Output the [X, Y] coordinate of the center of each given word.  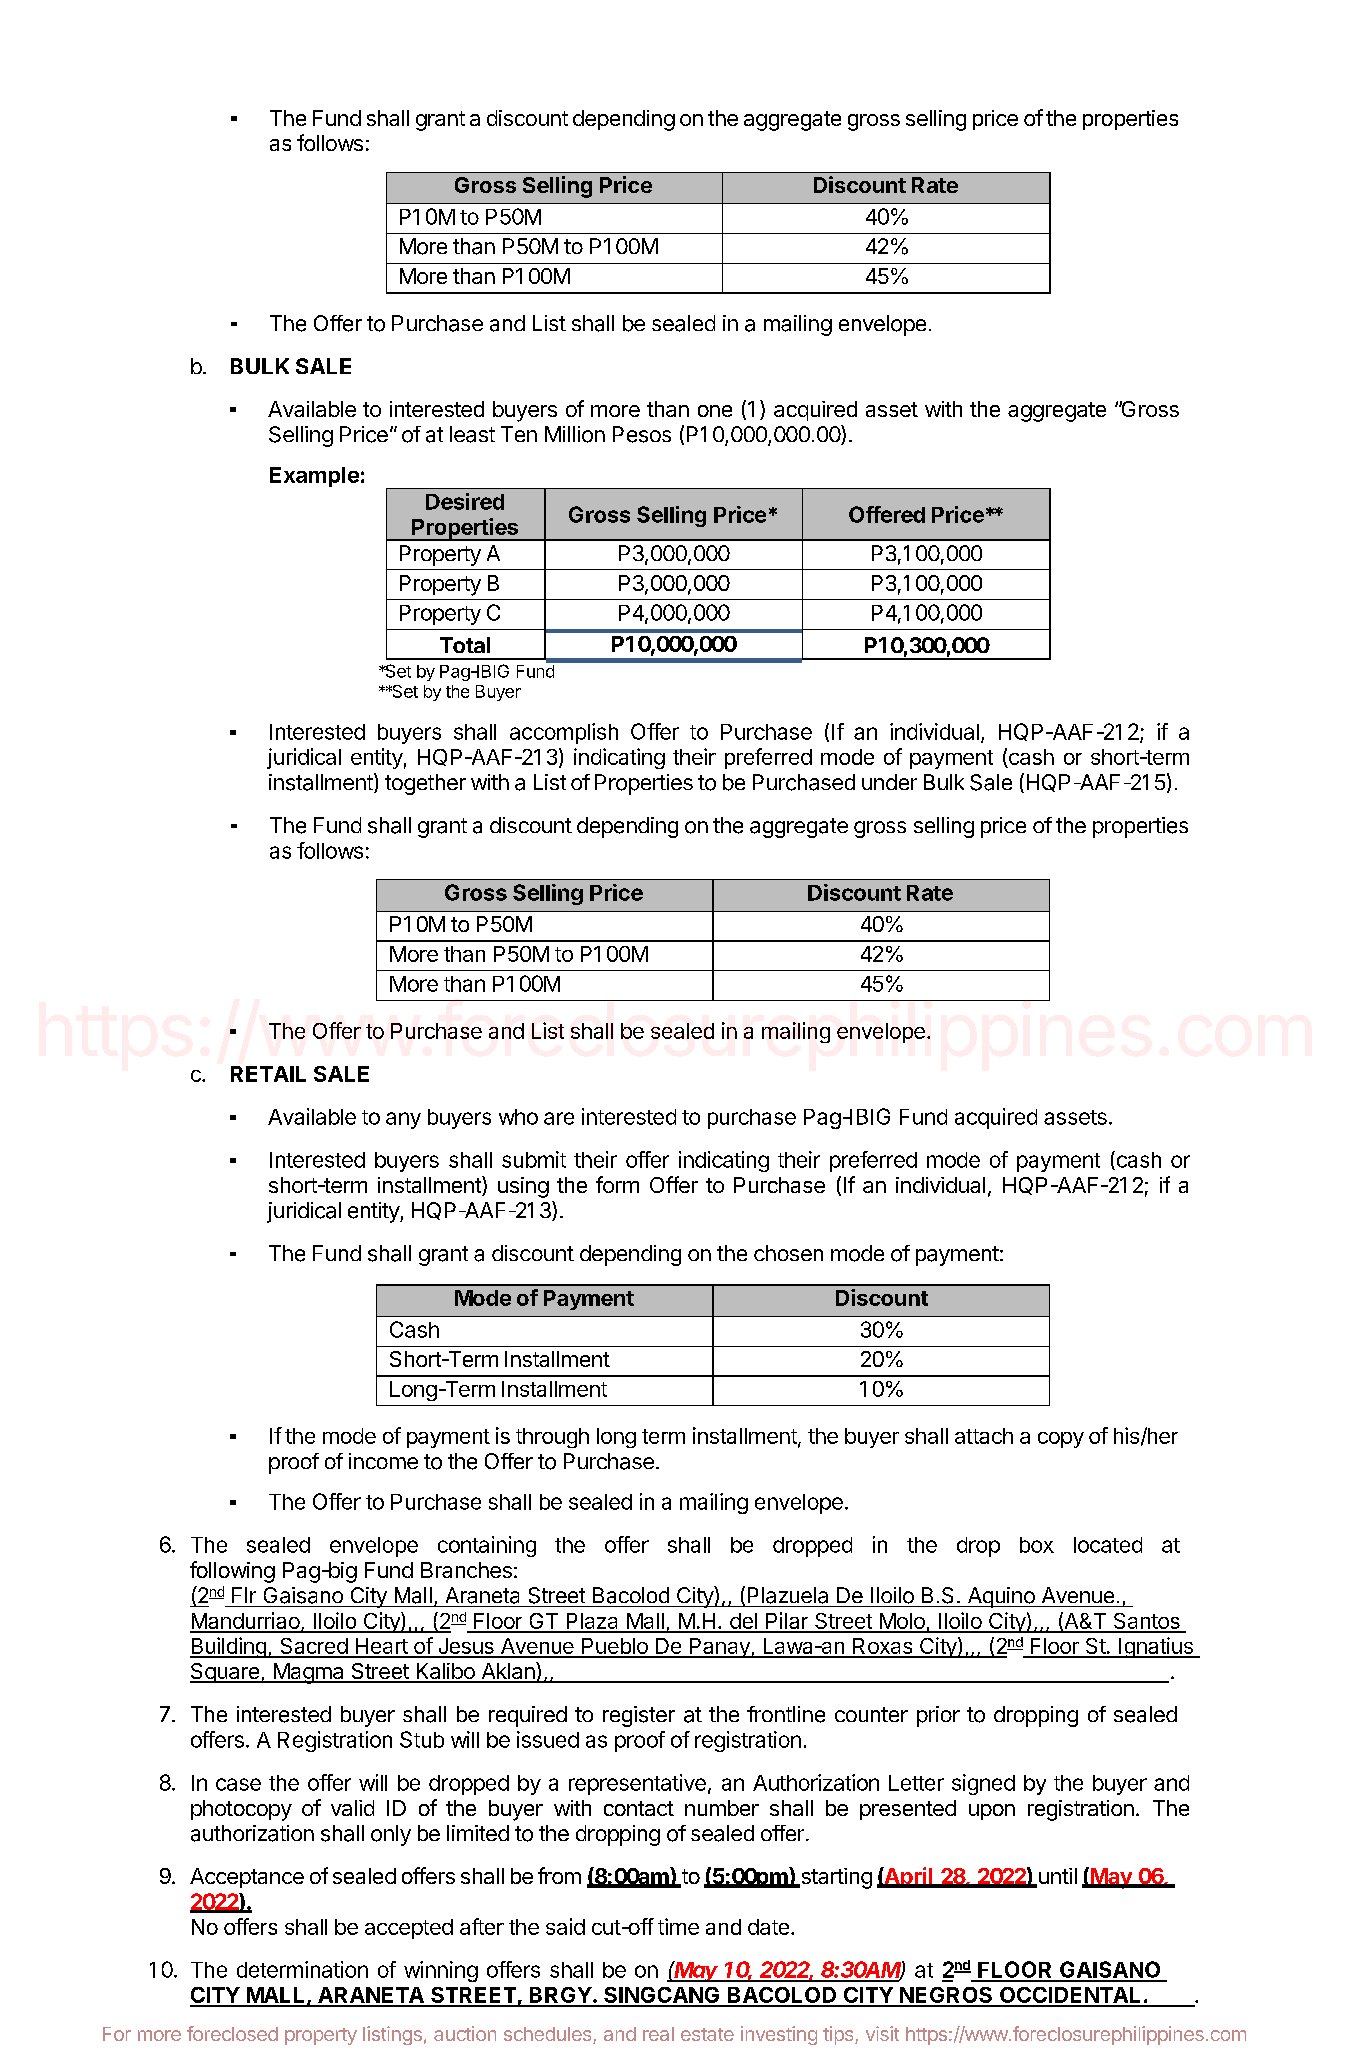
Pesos [642, 434]
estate [707, 2034]
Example [314, 477]
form [617, 1184]
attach [984, 1436]
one [715, 411]
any [403, 1120]
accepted [409, 1929]
